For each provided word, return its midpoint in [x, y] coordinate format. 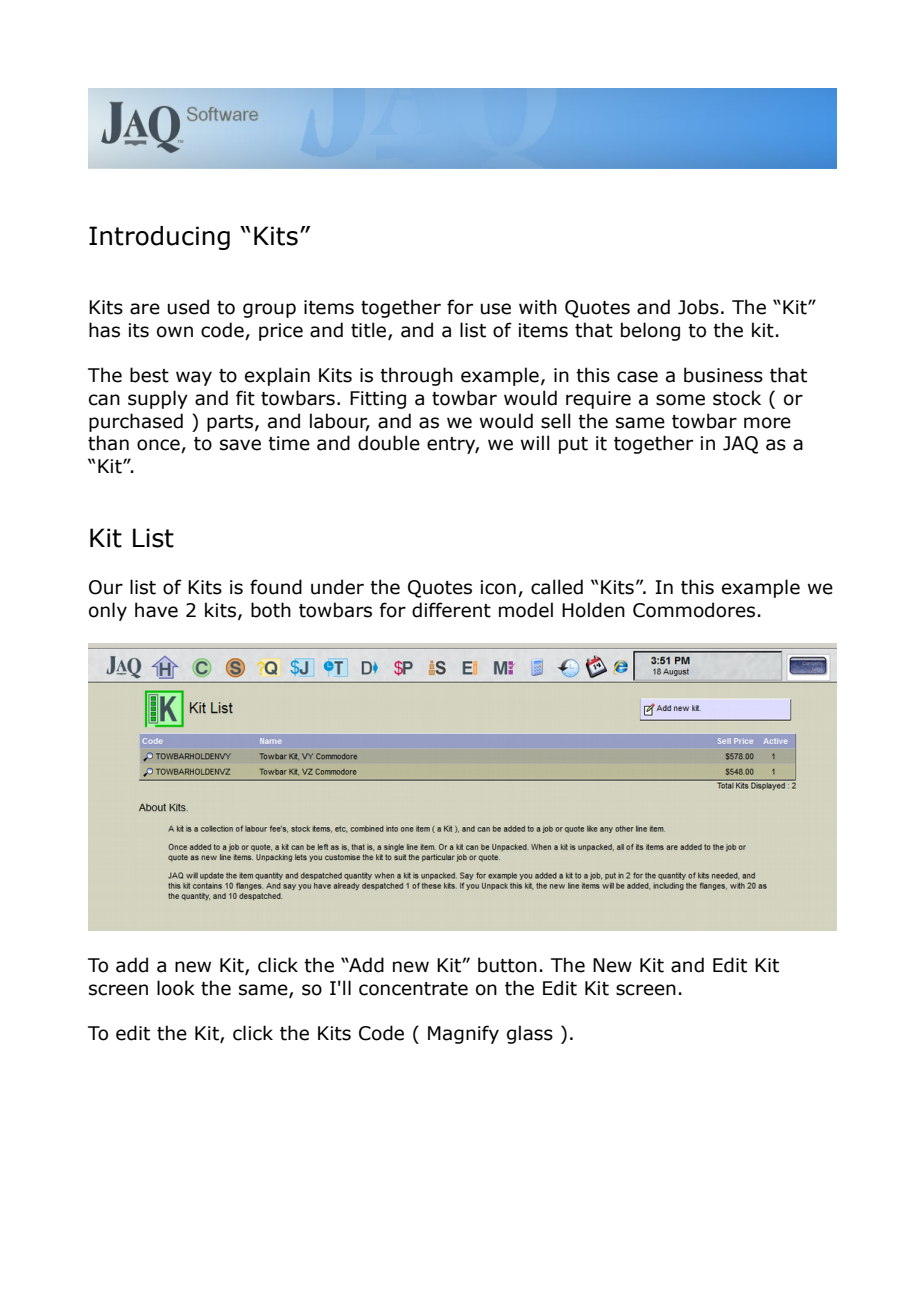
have [156, 610]
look [176, 988]
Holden [593, 610]
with [538, 307]
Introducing [159, 238]
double [389, 443]
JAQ [740, 445]
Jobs [698, 307]
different [451, 610]
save [240, 445]
